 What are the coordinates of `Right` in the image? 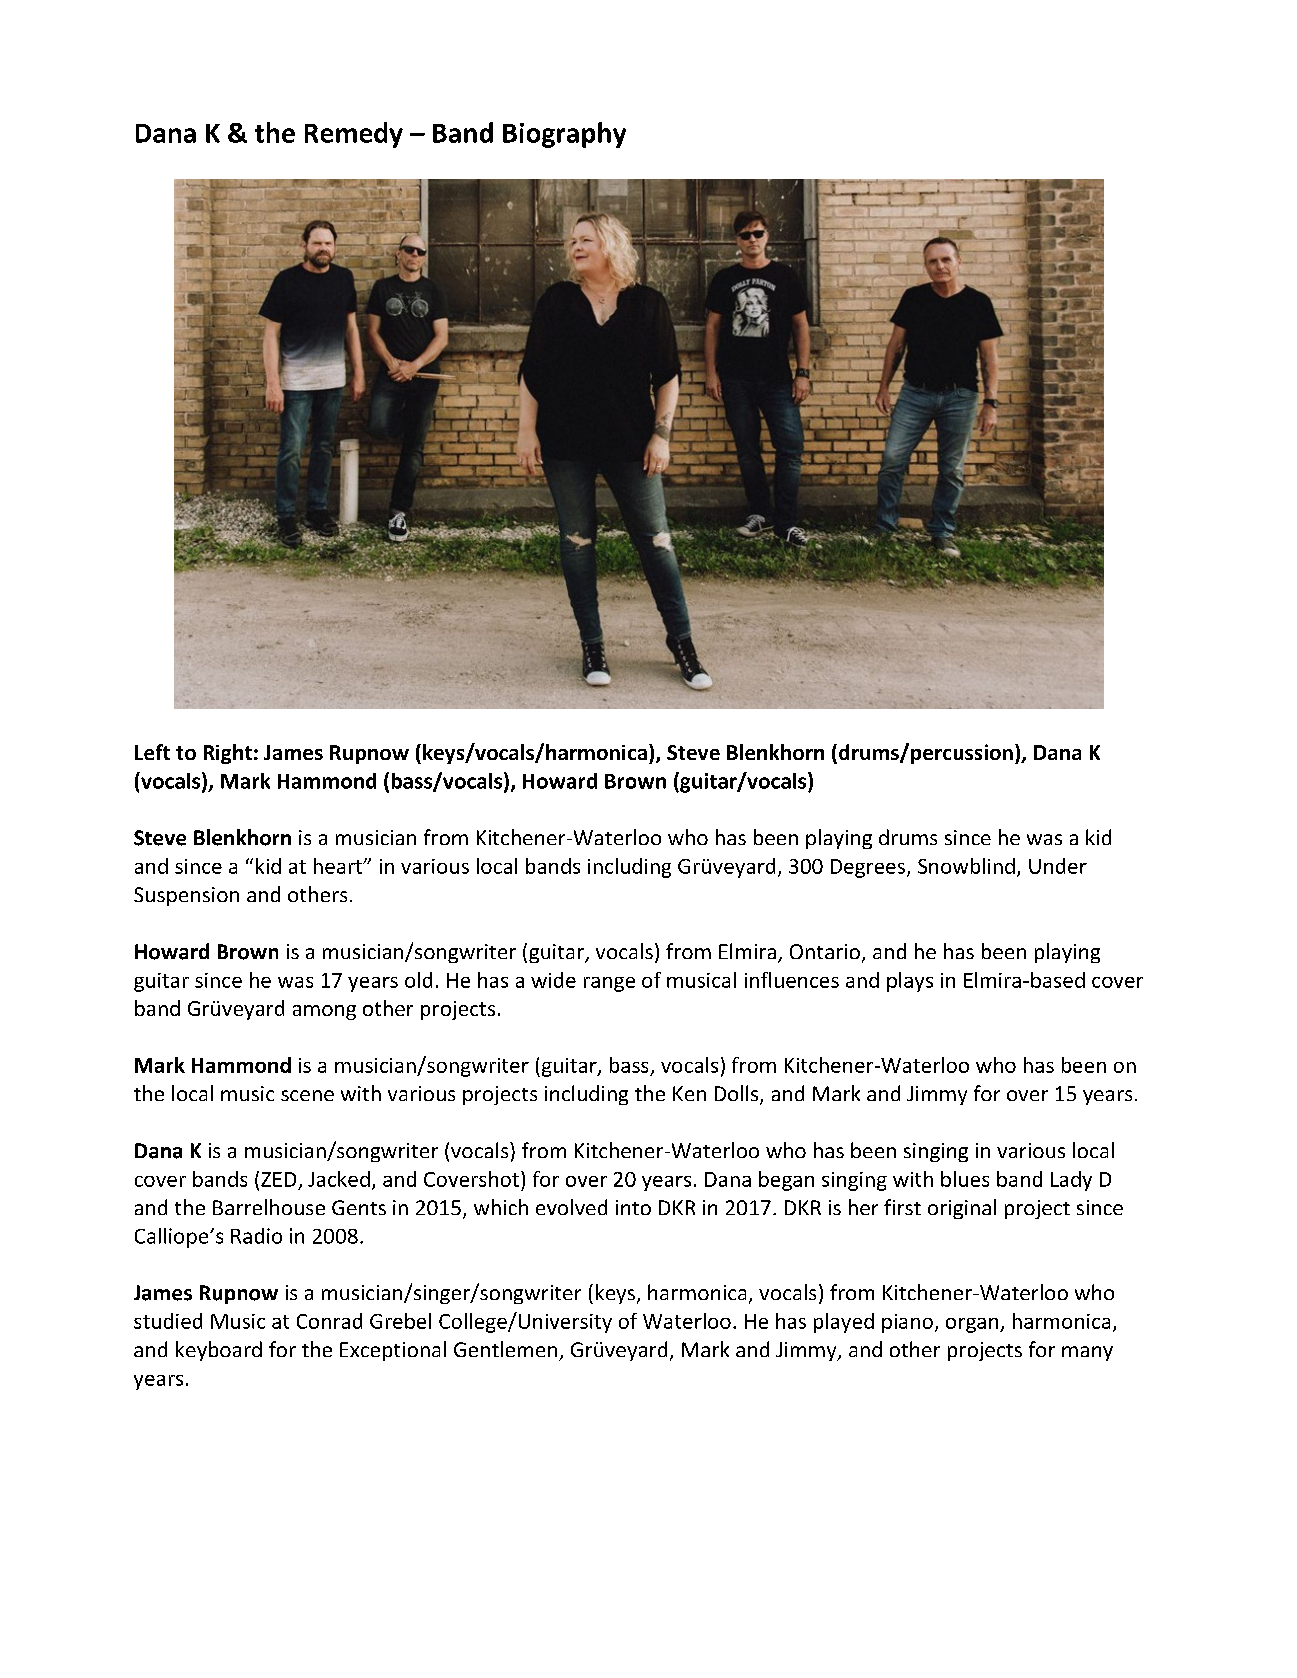 It's located at (228, 754).
